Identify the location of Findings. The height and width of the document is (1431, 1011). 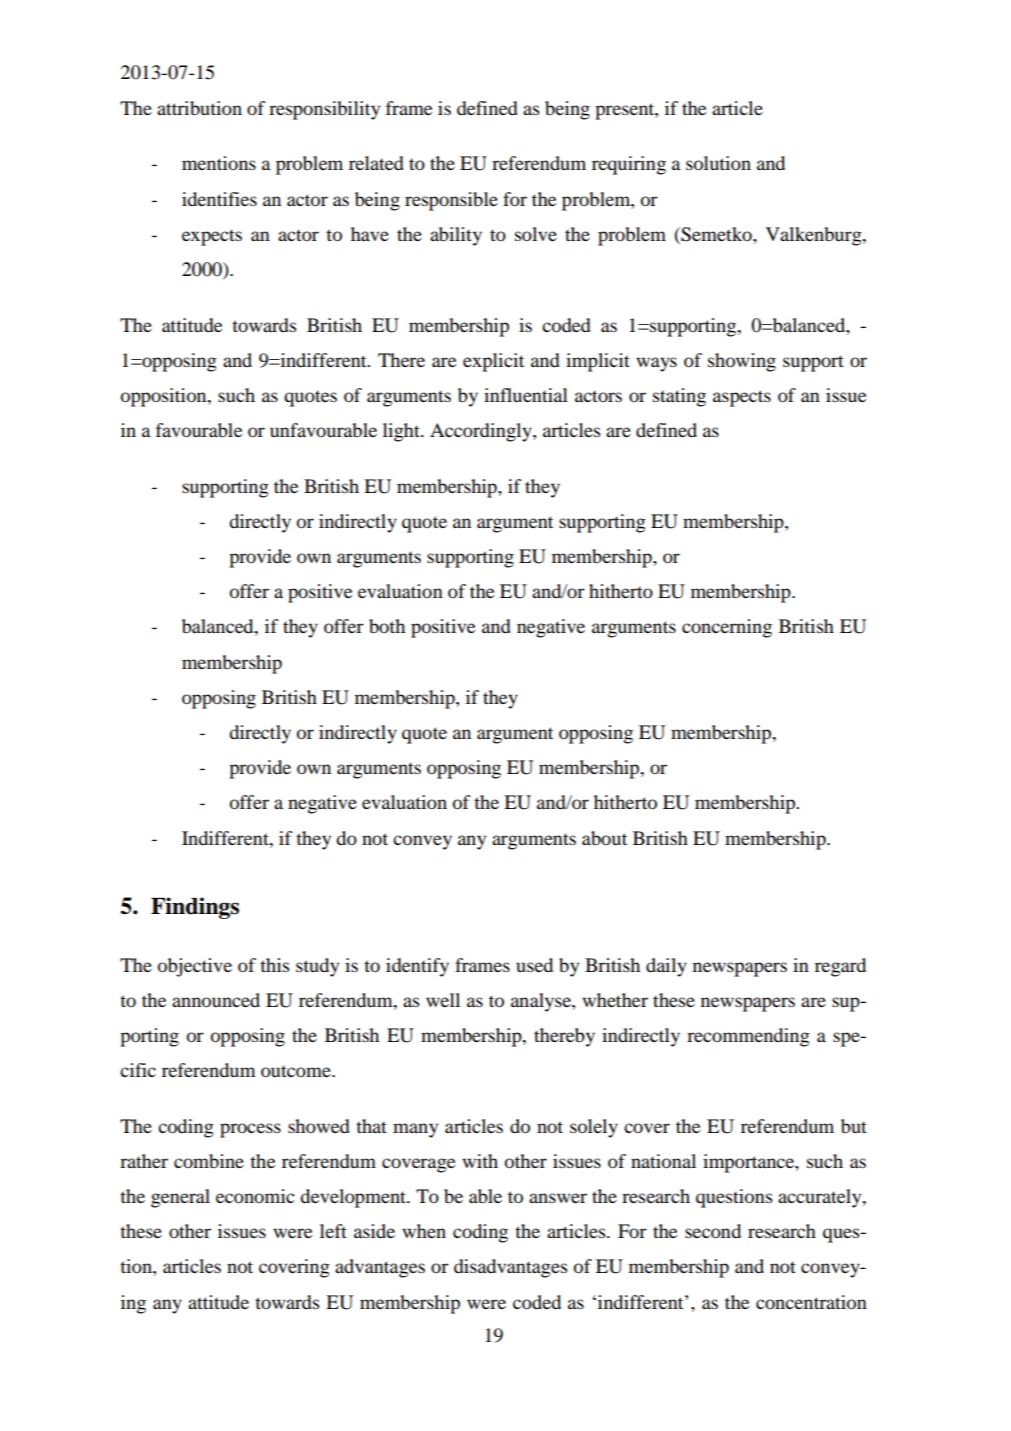
(195, 908).
